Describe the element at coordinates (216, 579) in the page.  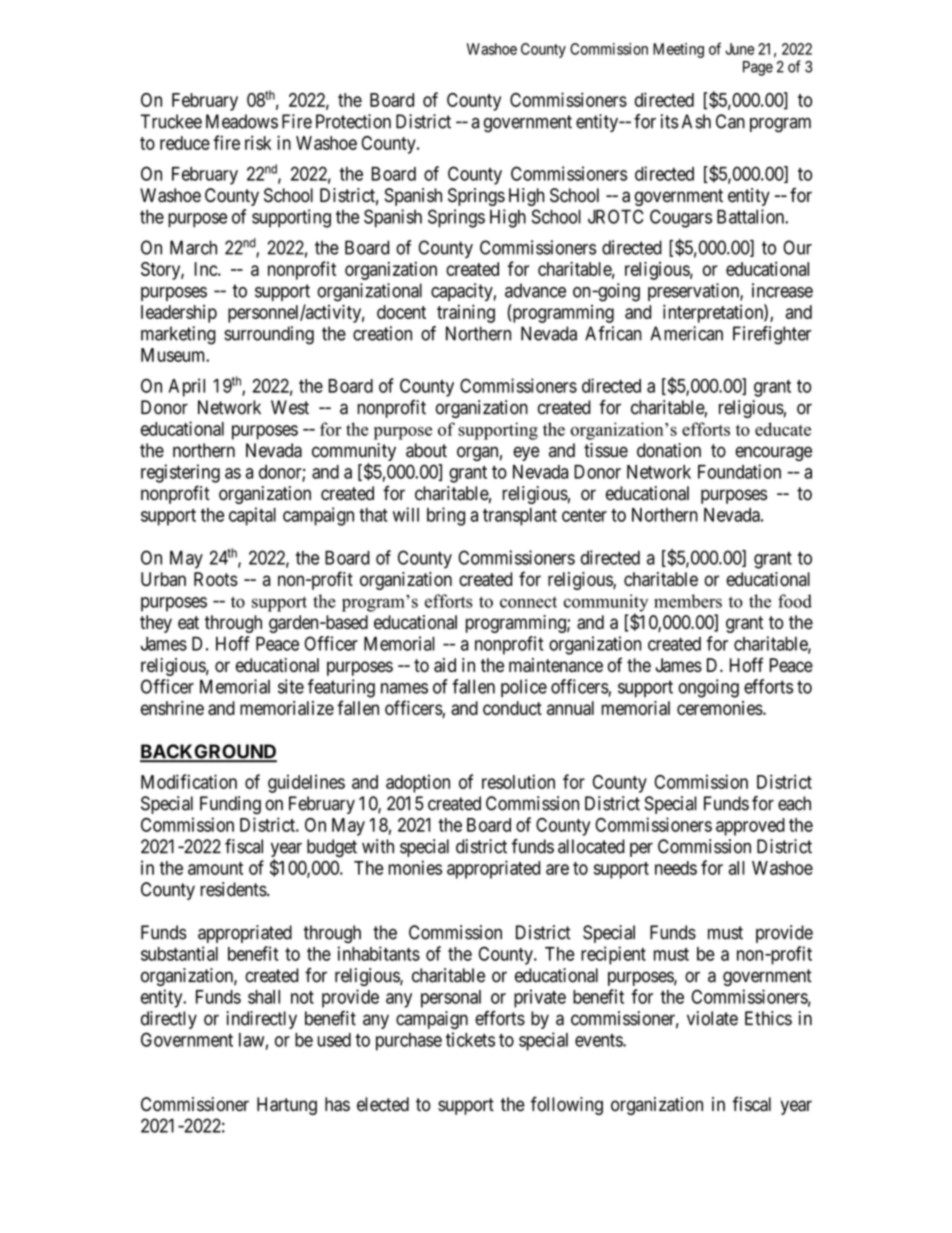
I see `Roots` at that location.
